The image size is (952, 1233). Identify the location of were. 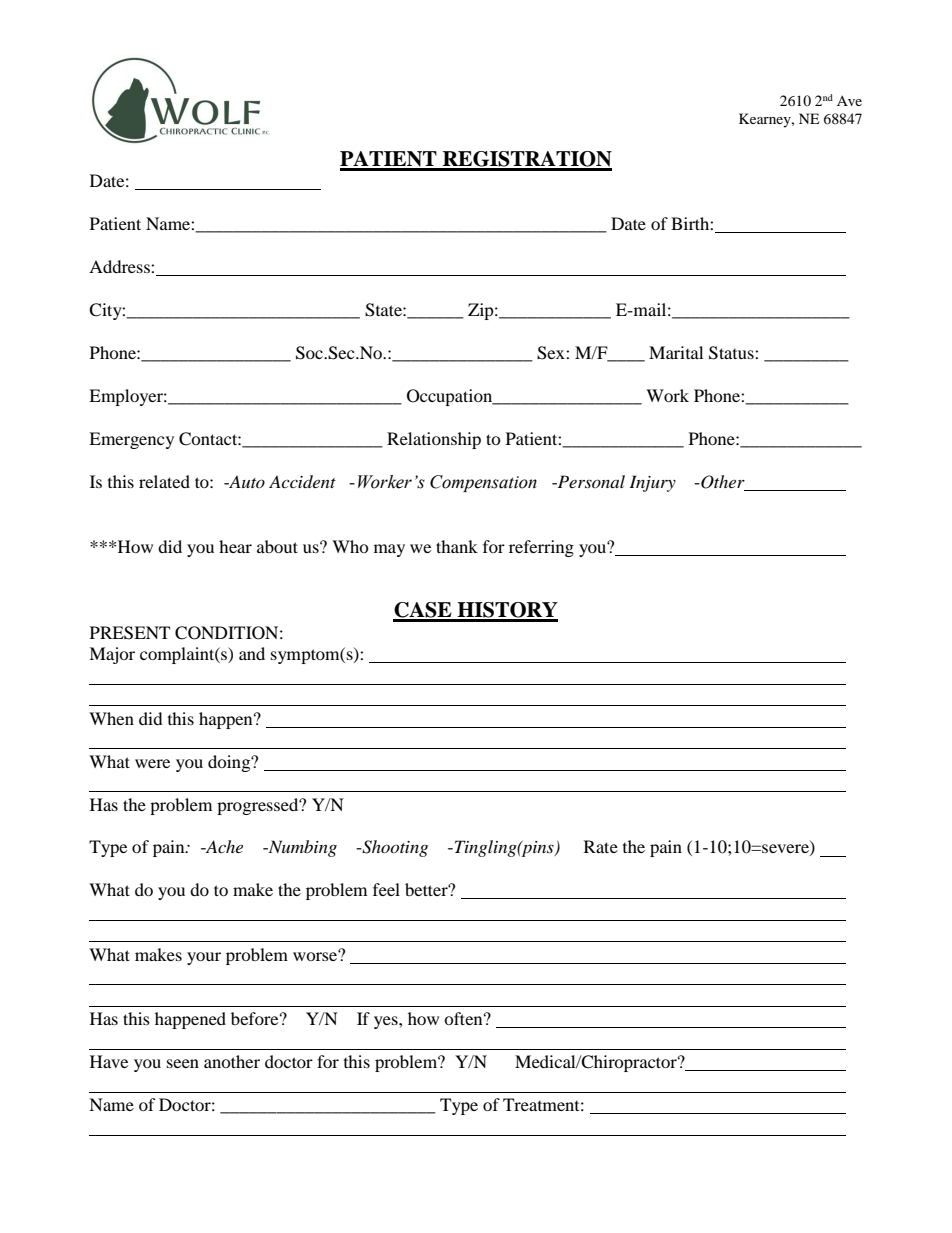
(152, 763).
